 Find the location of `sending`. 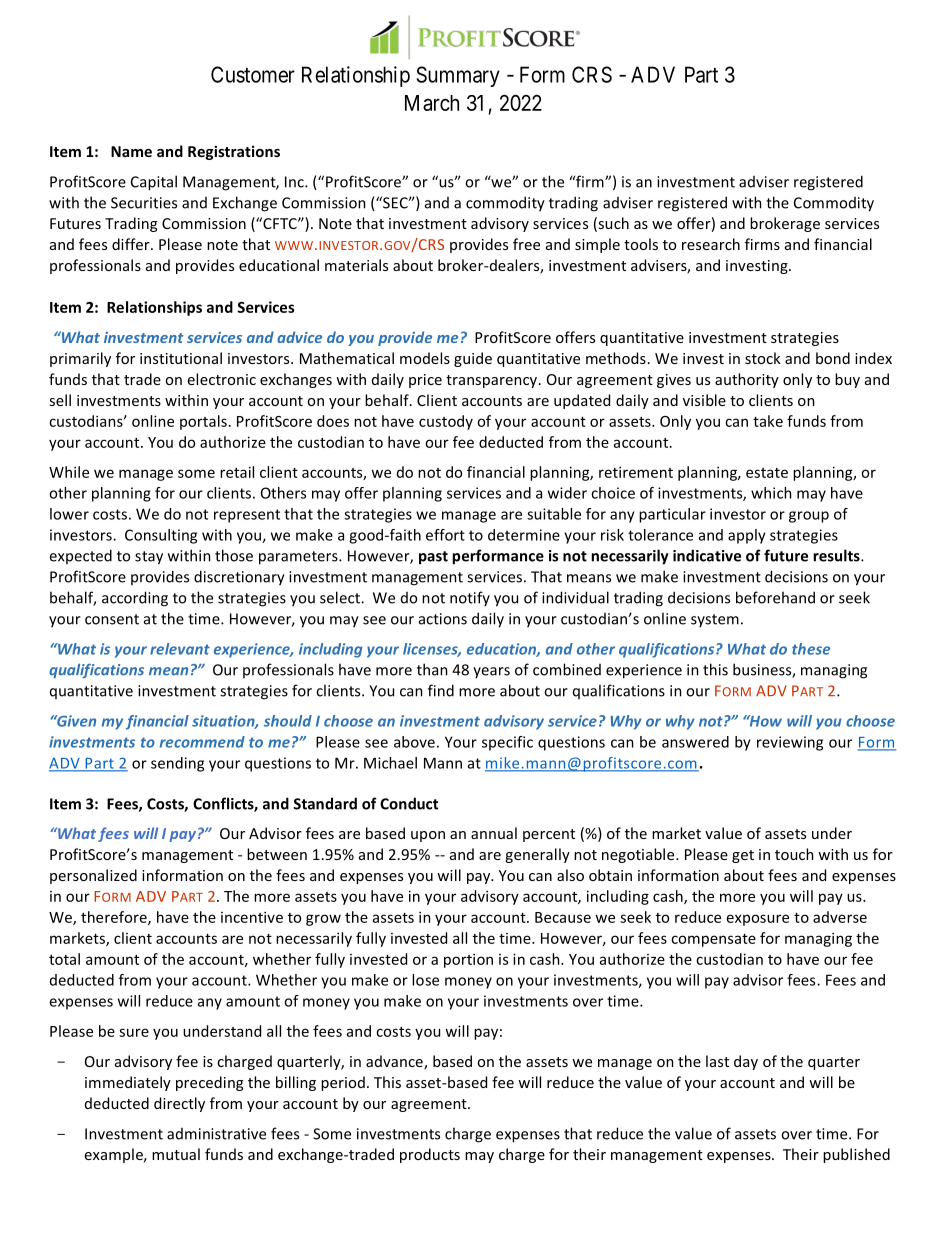

sending is located at coordinates (177, 764).
